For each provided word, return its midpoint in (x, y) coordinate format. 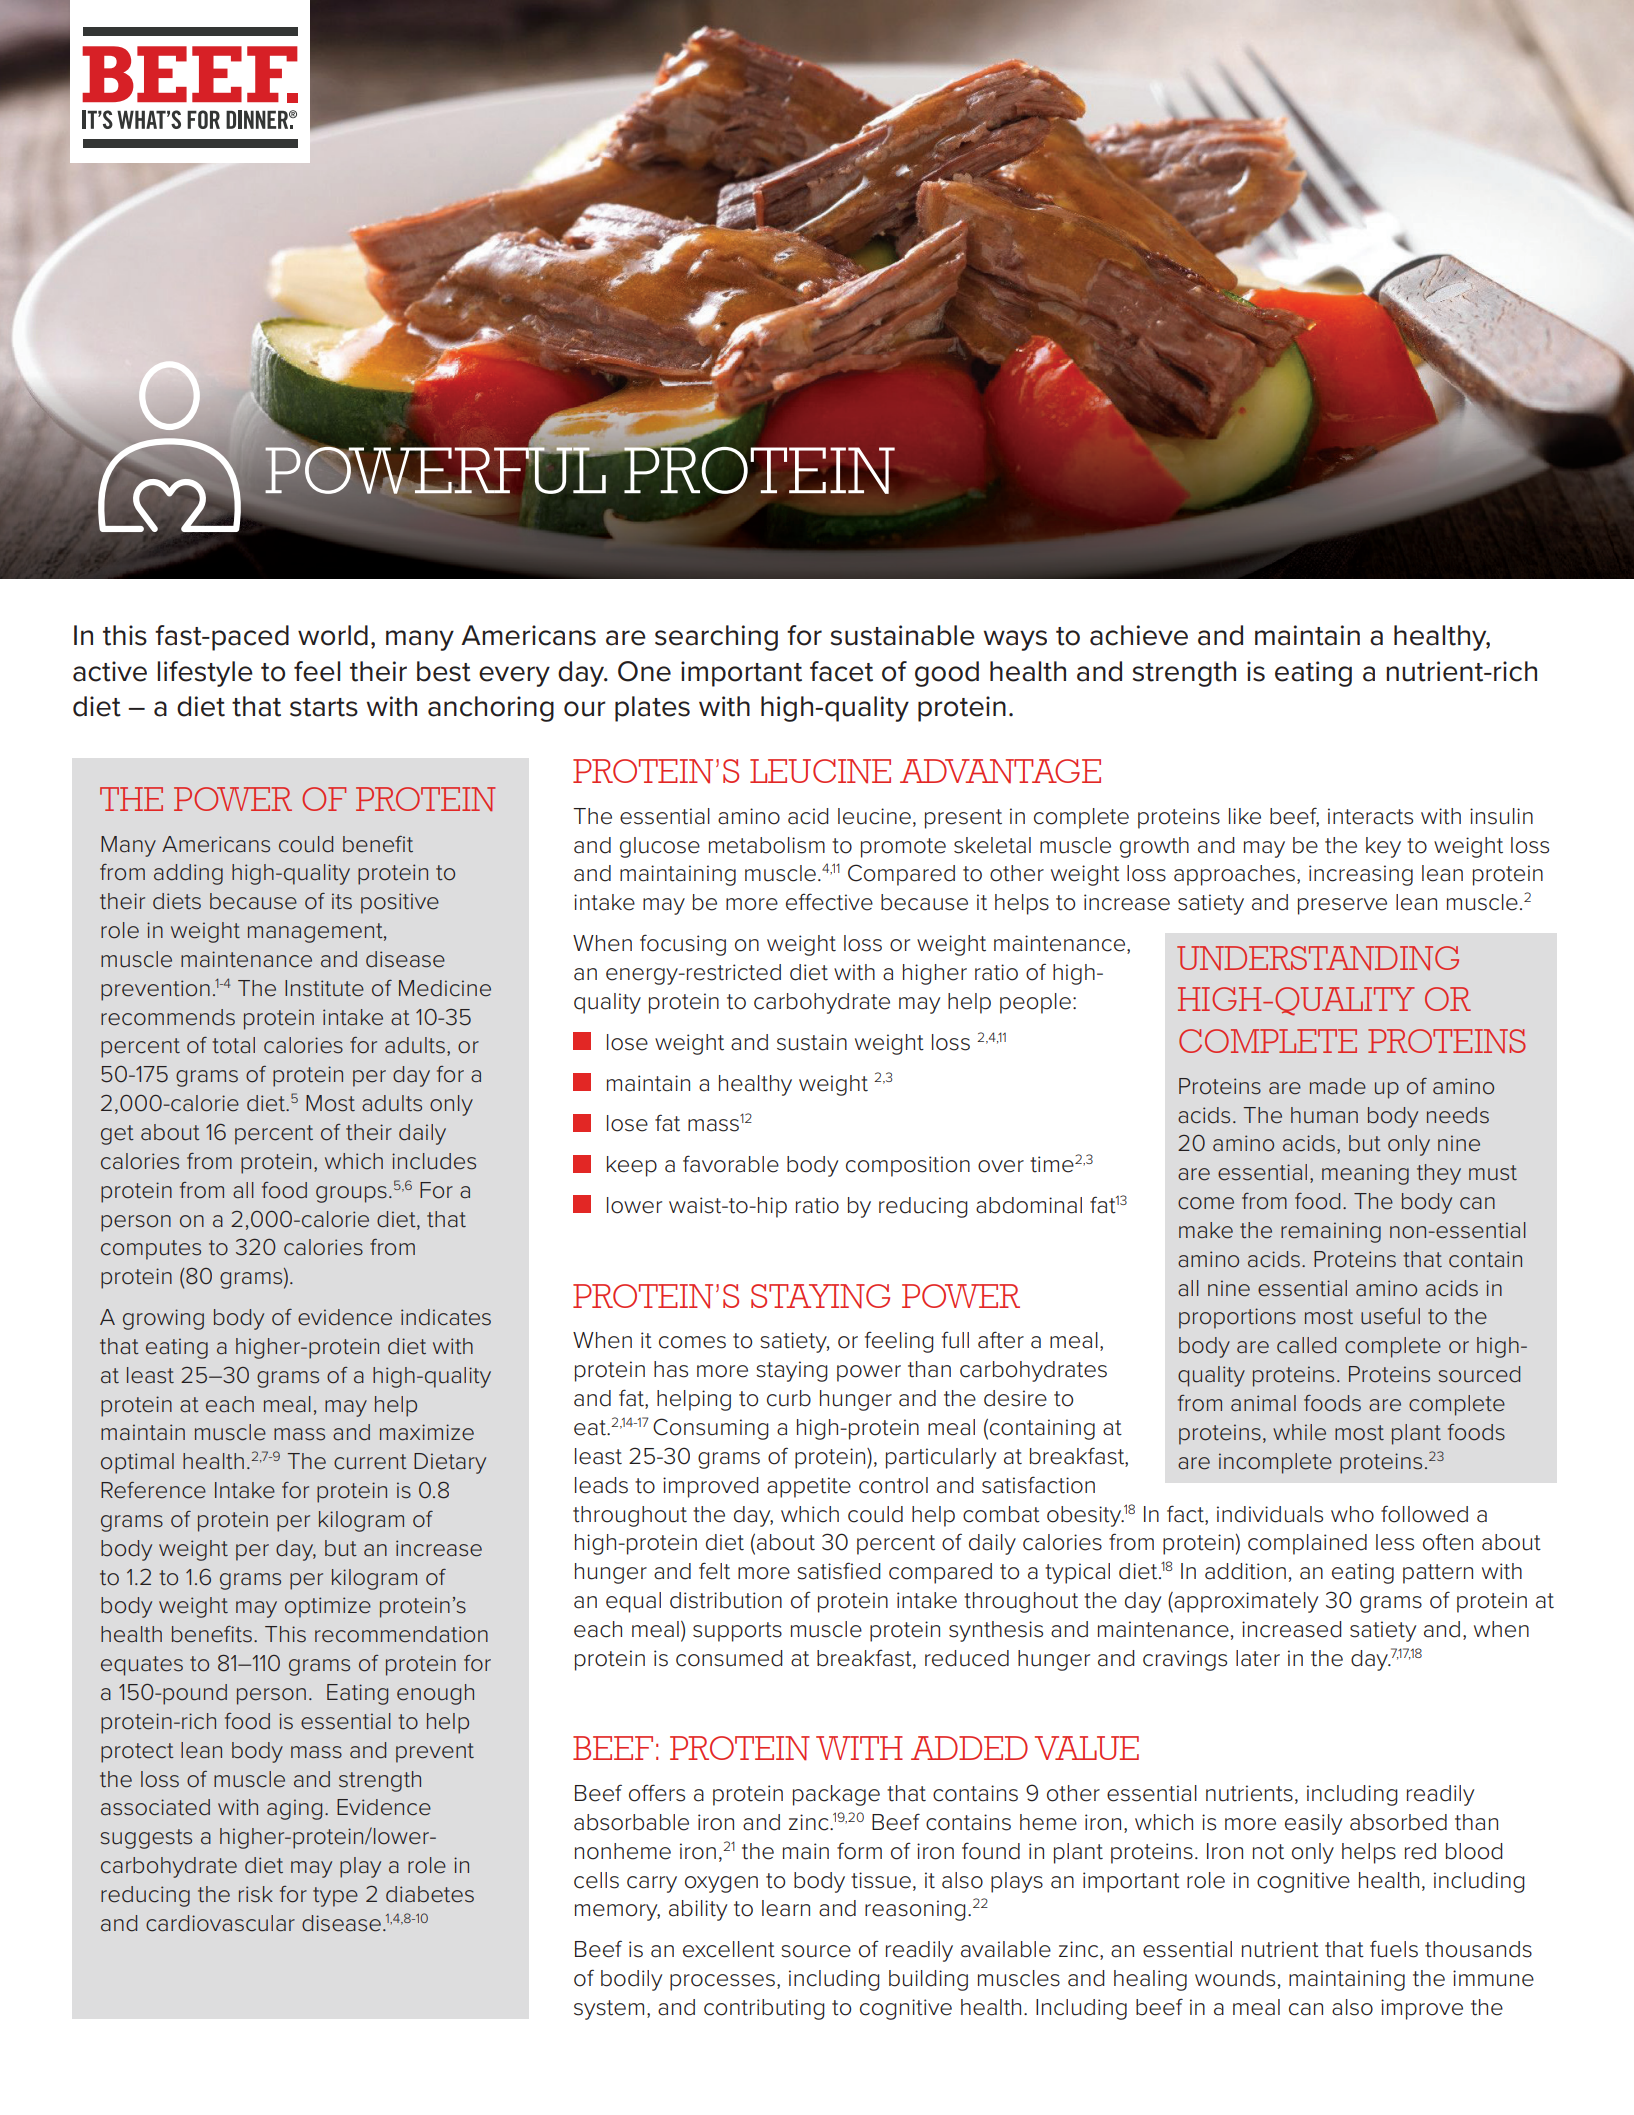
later (1258, 1658)
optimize (328, 1607)
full (955, 1340)
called (1306, 1345)
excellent (729, 1949)
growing (163, 1319)
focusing (683, 945)
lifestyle (205, 674)
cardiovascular (220, 1923)
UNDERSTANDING (1318, 958)
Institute (324, 988)
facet (841, 671)
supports (737, 1632)
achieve (1139, 635)
